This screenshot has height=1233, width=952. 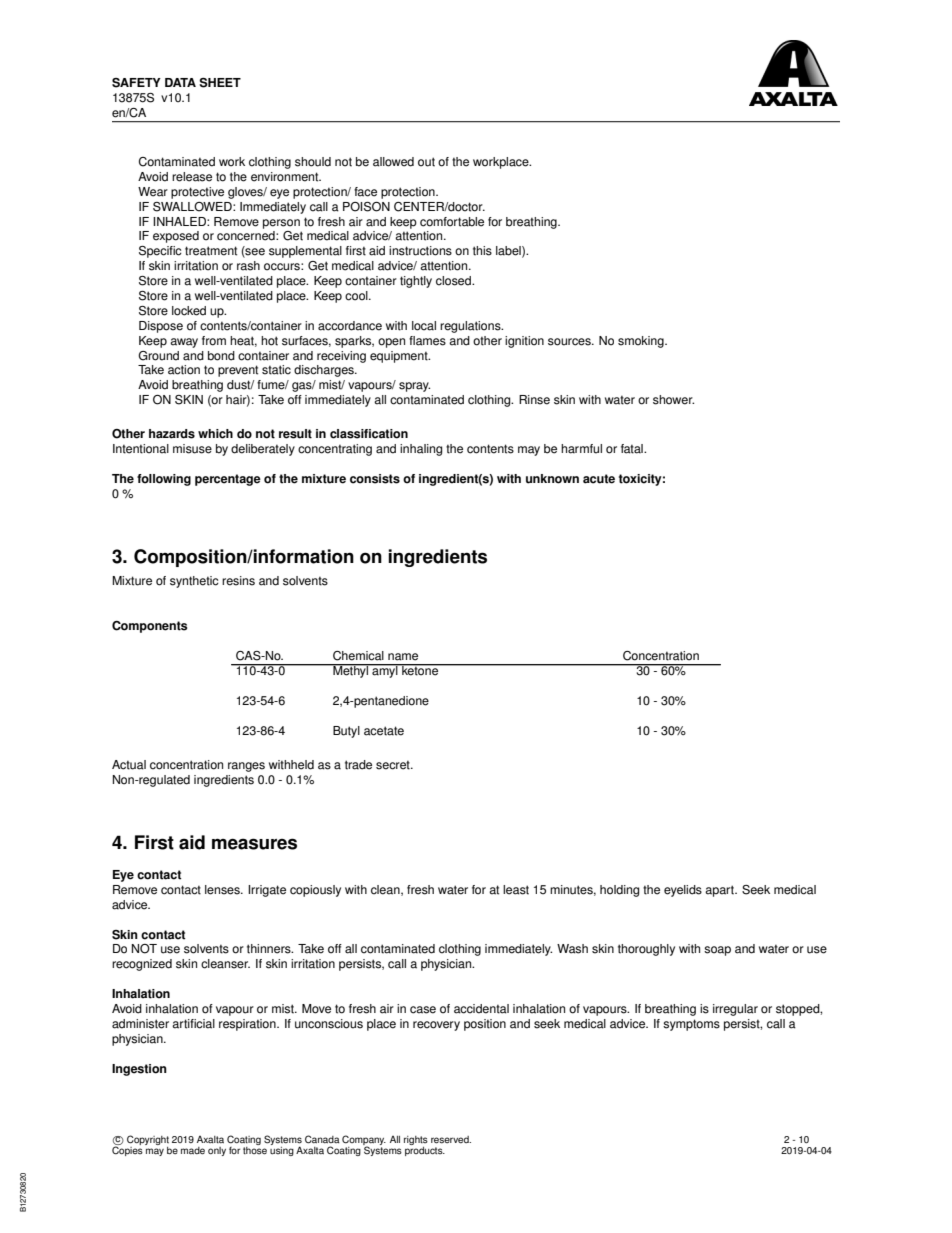 What do you see at coordinates (426, 162) in the screenshot?
I see `out` at bounding box center [426, 162].
